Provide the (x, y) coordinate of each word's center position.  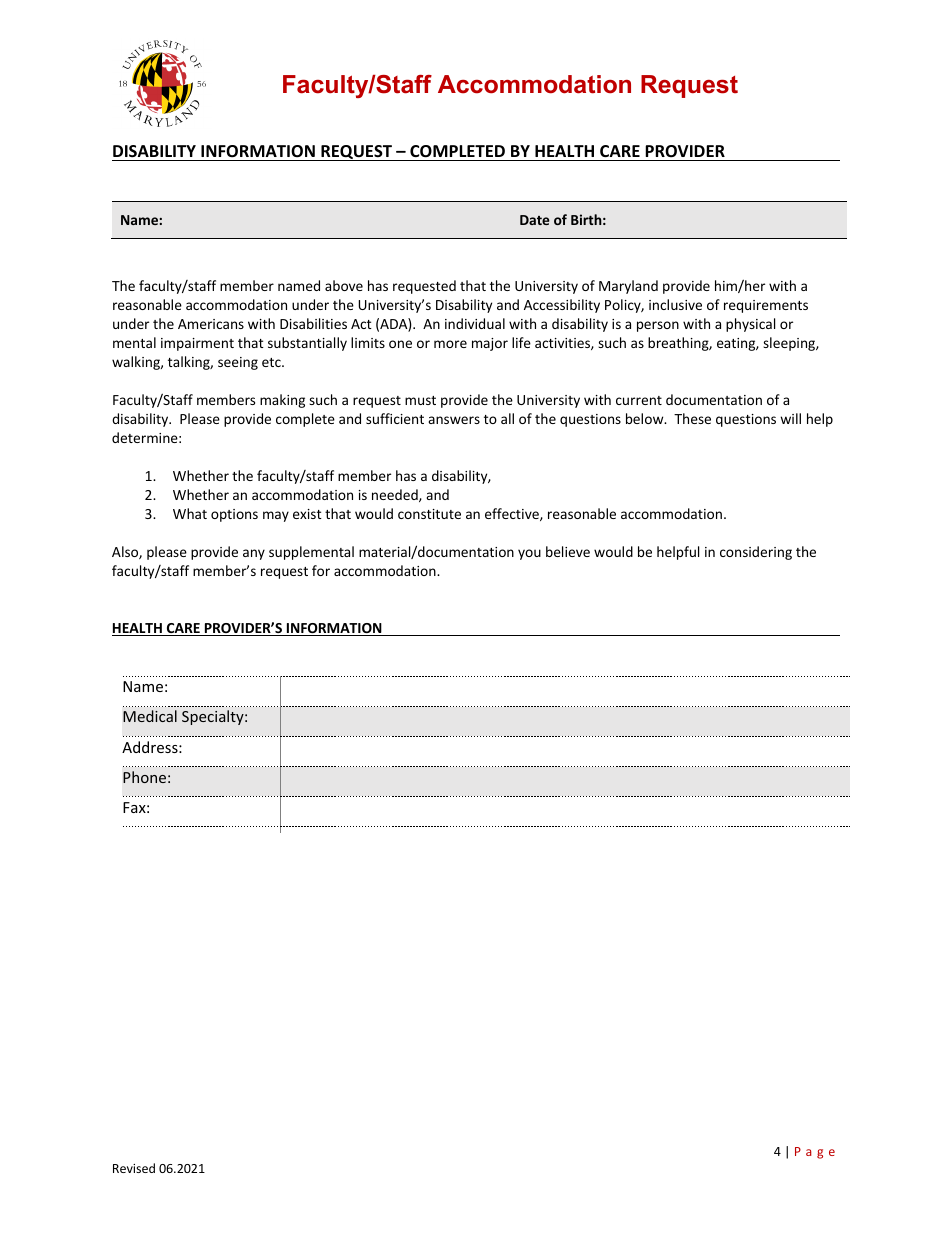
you (529, 554)
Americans (211, 324)
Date (535, 220)
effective (513, 514)
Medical (150, 716)
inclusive (675, 304)
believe (568, 551)
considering (756, 553)
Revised (134, 1168)
